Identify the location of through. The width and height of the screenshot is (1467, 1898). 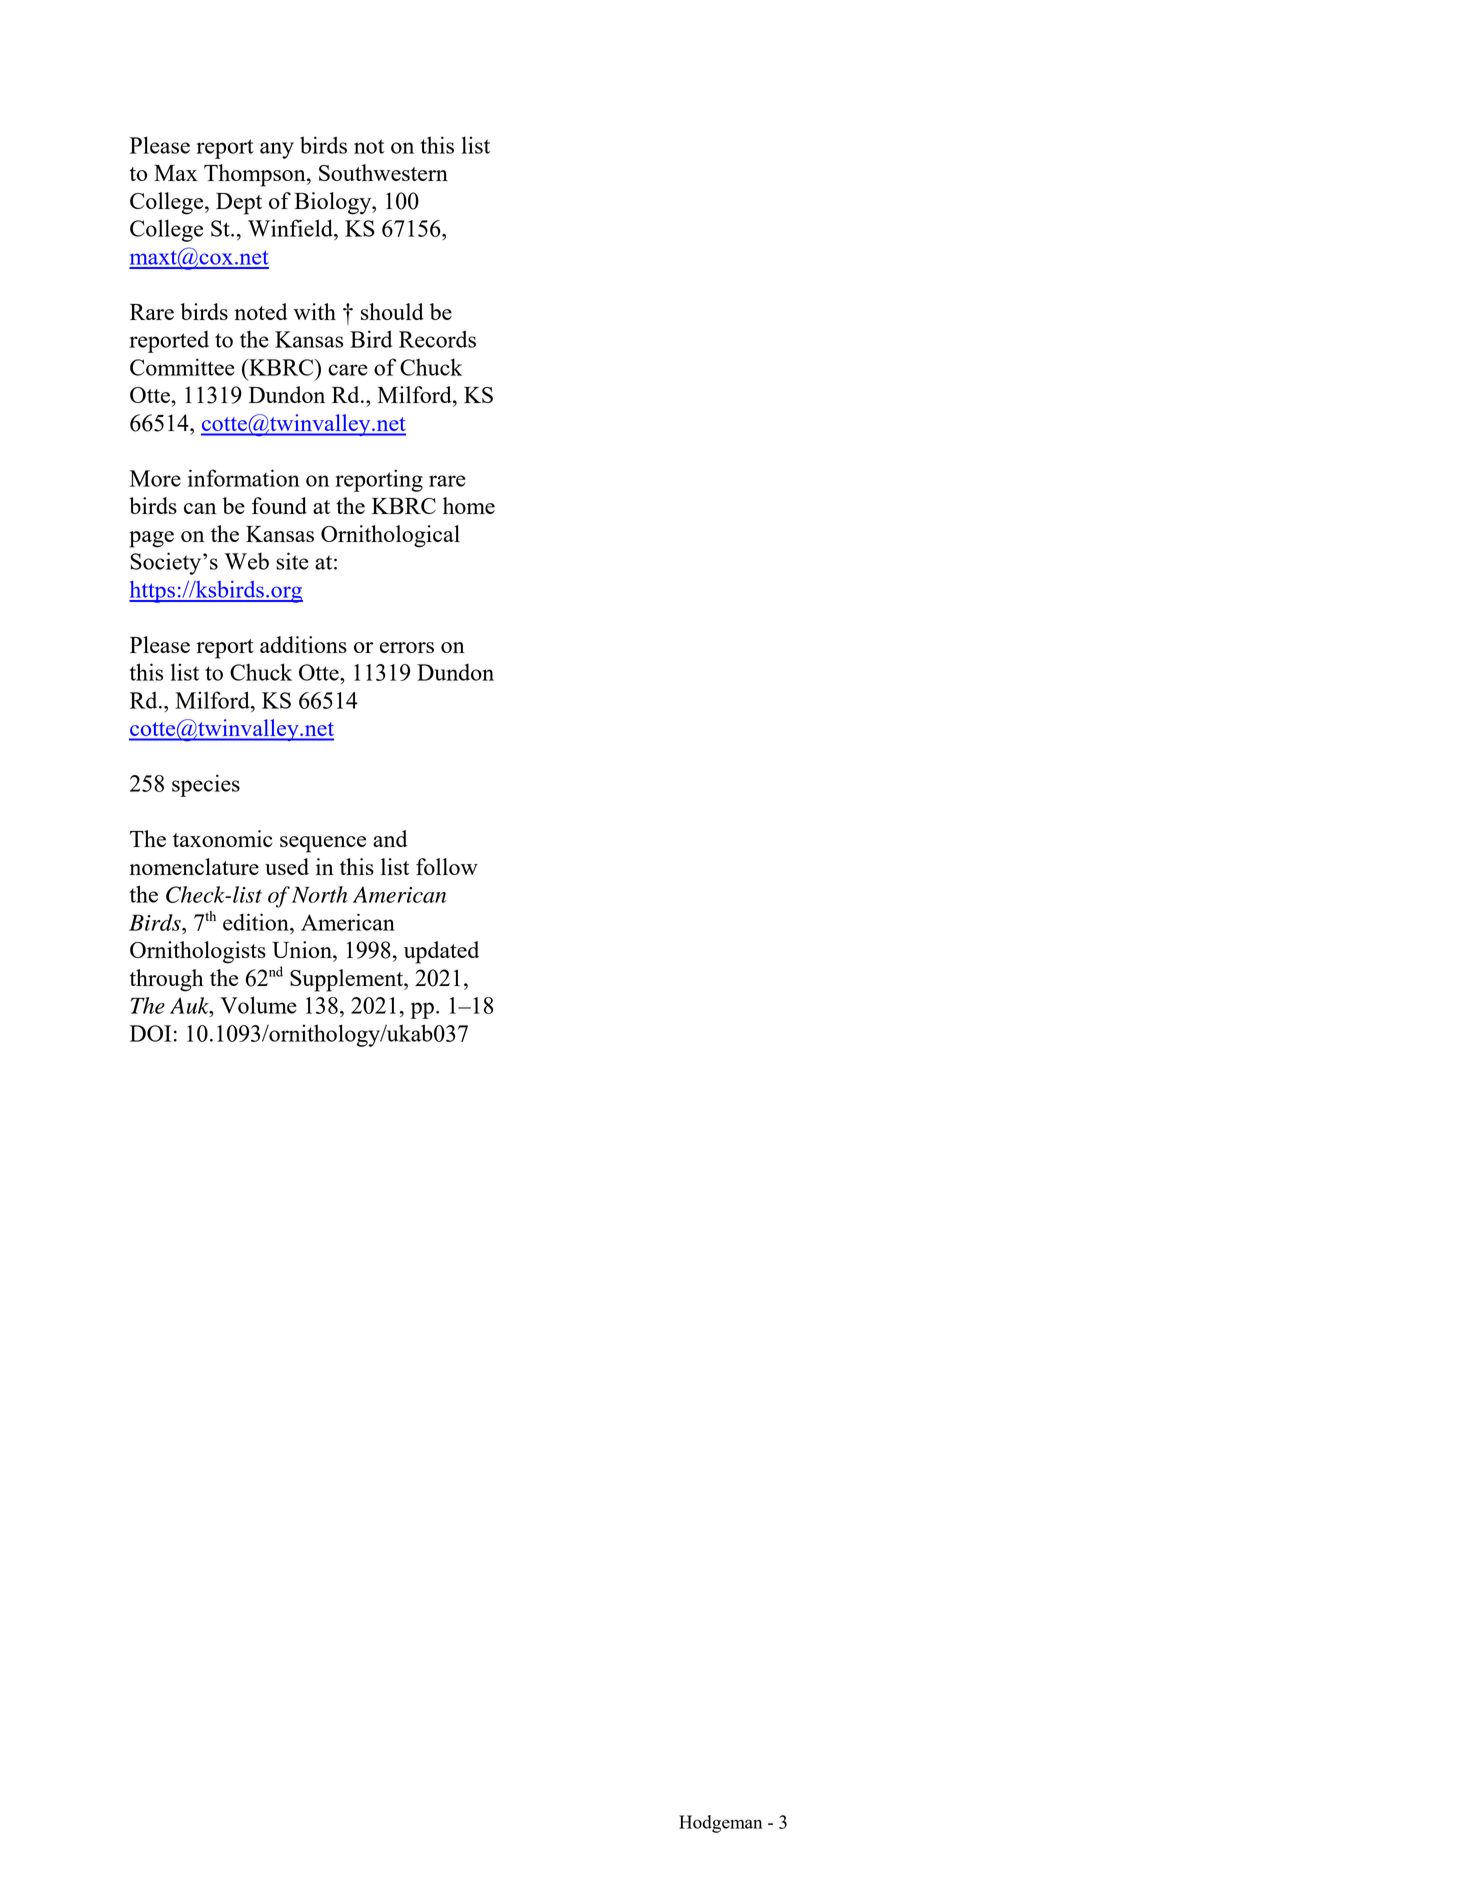
(166, 980).
